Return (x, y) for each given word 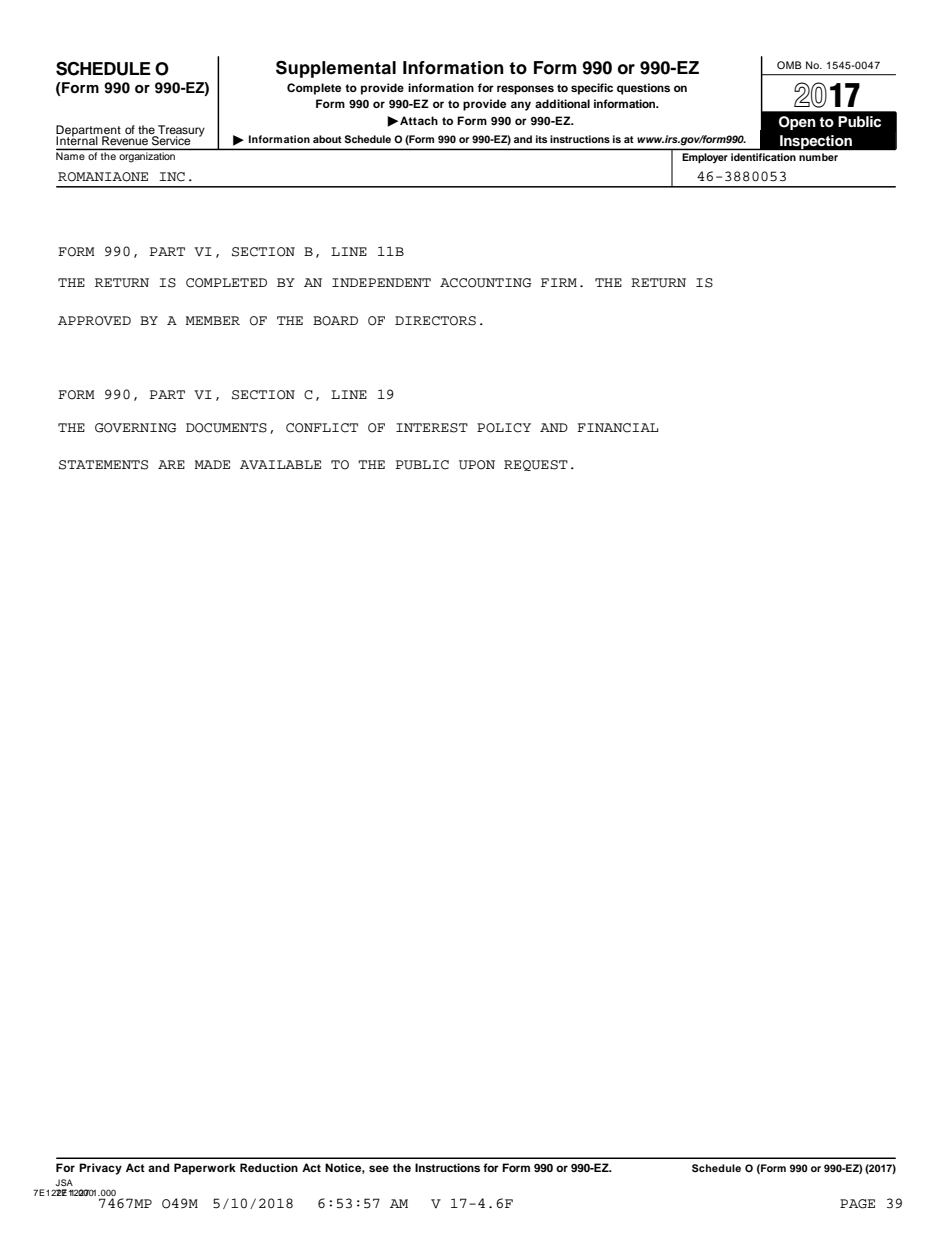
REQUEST (536, 465)
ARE (171, 464)
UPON (477, 465)
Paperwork (205, 1169)
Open (797, 123)
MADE (212, 464)
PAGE (857, 1204)
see (379, 1168)
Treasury (180, 132)
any (521, 106)
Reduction (269, 1167)
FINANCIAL (617, 428)
